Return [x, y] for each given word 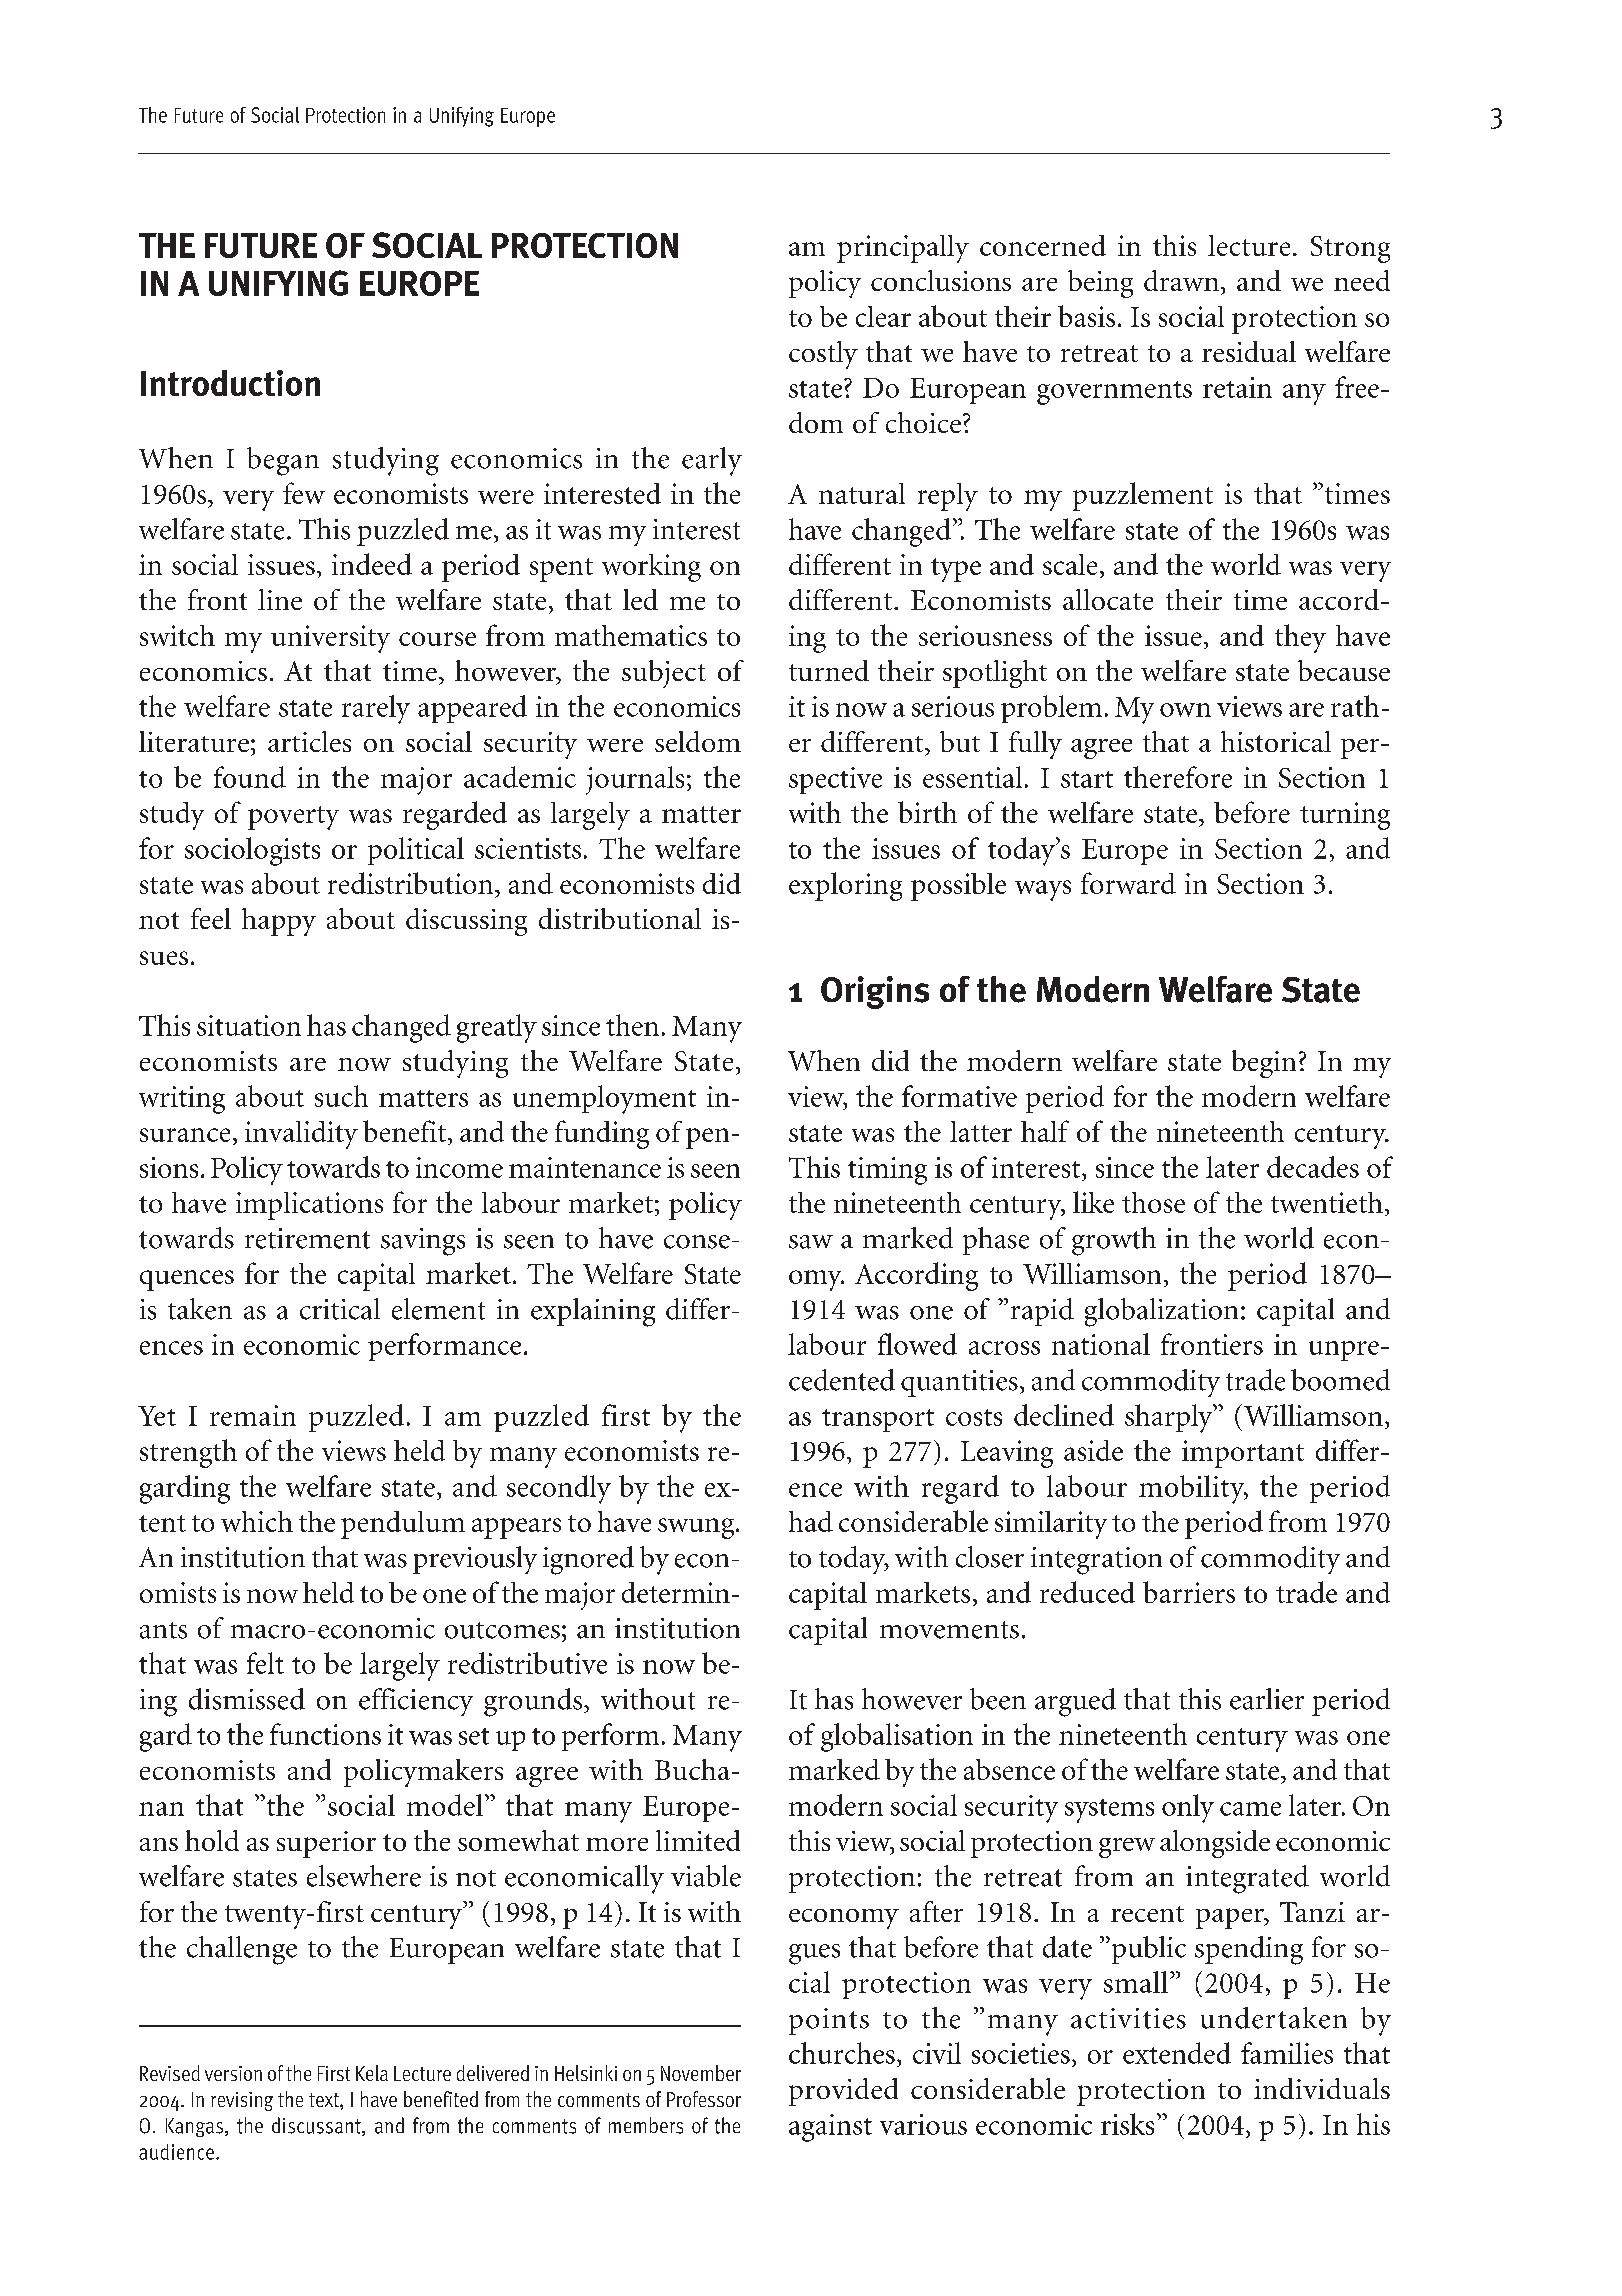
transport [878, 1420]
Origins [875, 992]
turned [829, 670]
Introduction [230, 383]
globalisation [897, 1737]
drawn [1181, 280]
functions [325, 1734]
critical [340, 1309]
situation [249, 1025]
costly [823, 355]
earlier [1267, 1699]
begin [1264, 1064]
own [1185, 710]
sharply [1170, 1418]
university [330, 639]
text [325, 2100]
